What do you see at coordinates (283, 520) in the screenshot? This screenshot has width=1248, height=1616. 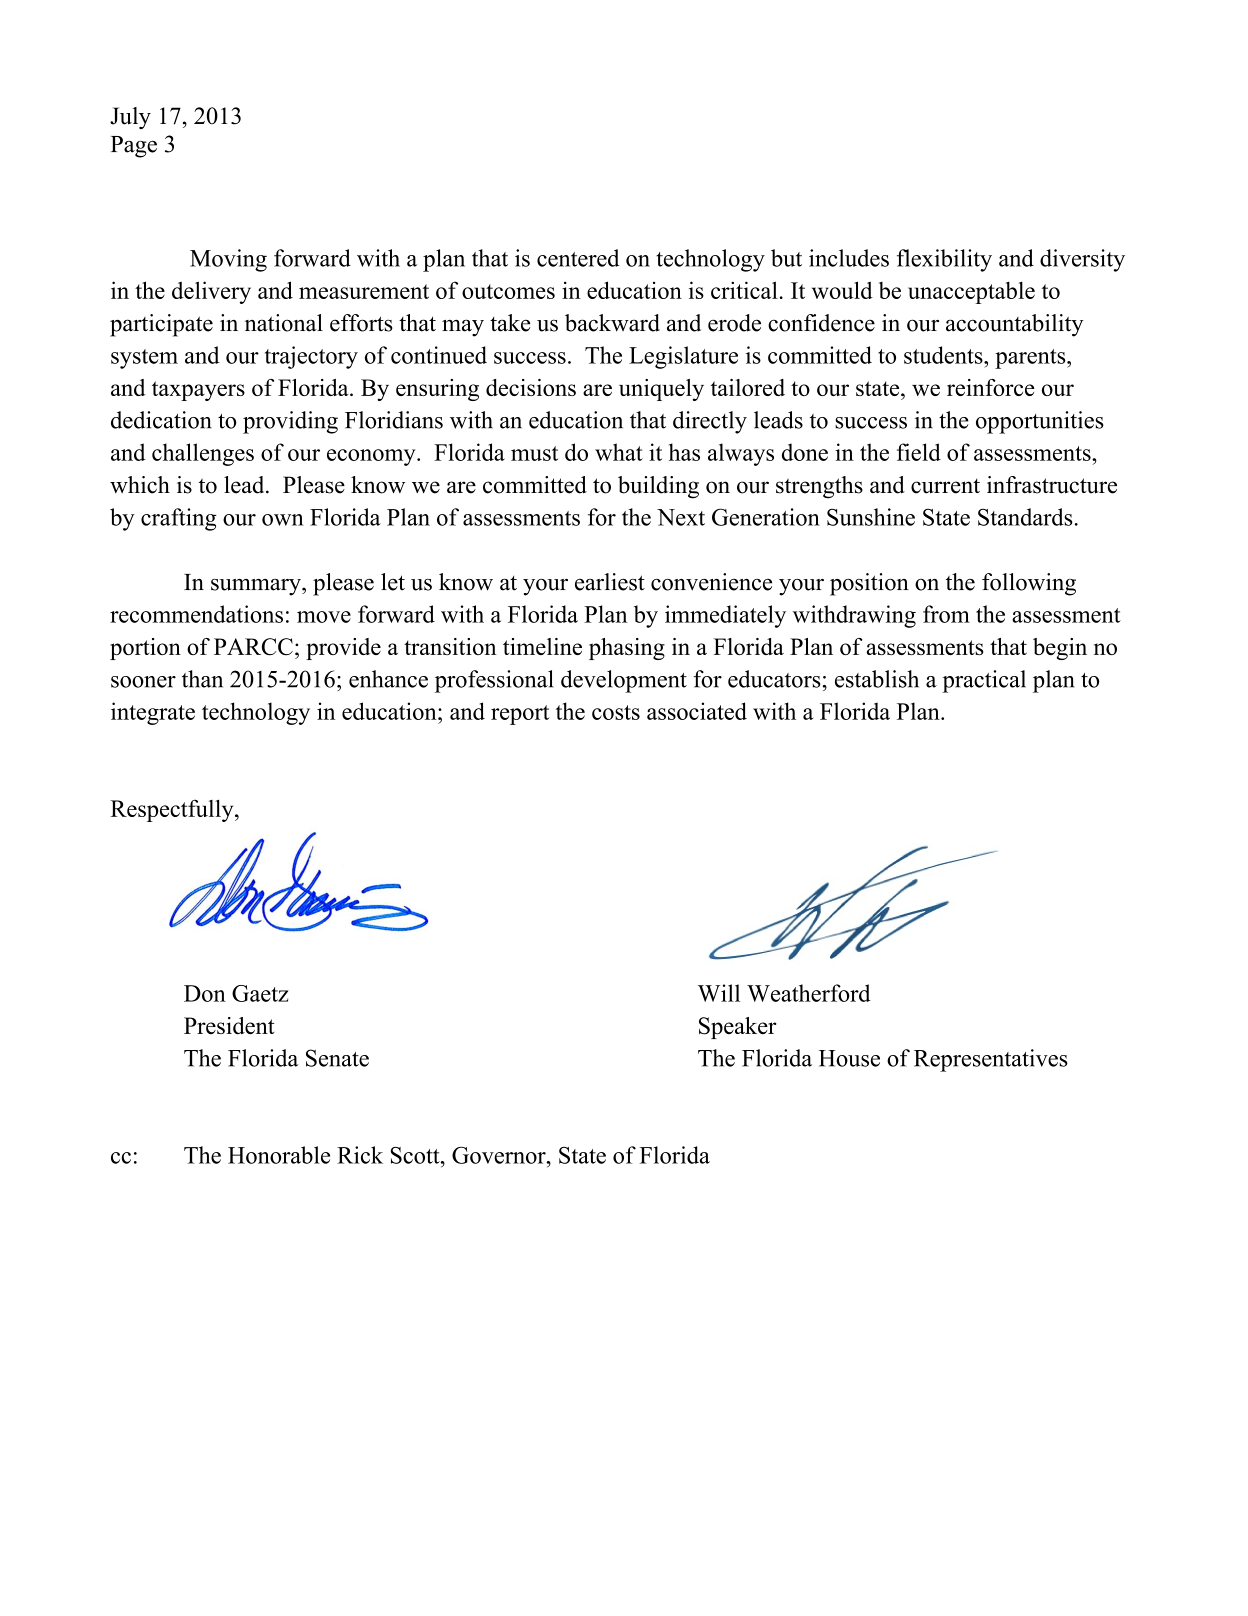 I see `own` at bounding box center [283, 520].
